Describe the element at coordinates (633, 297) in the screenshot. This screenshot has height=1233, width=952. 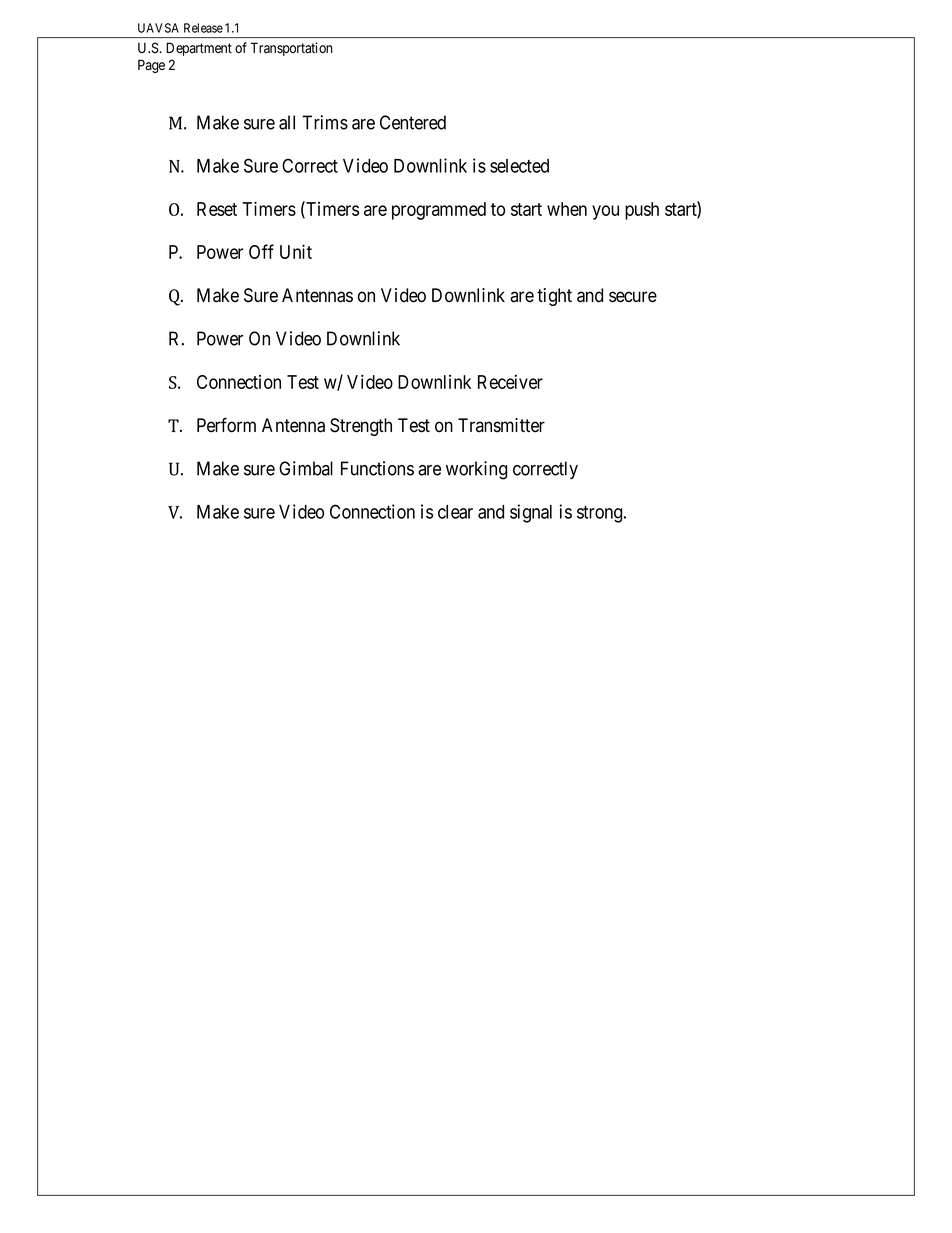
I see `secure` at that location.
